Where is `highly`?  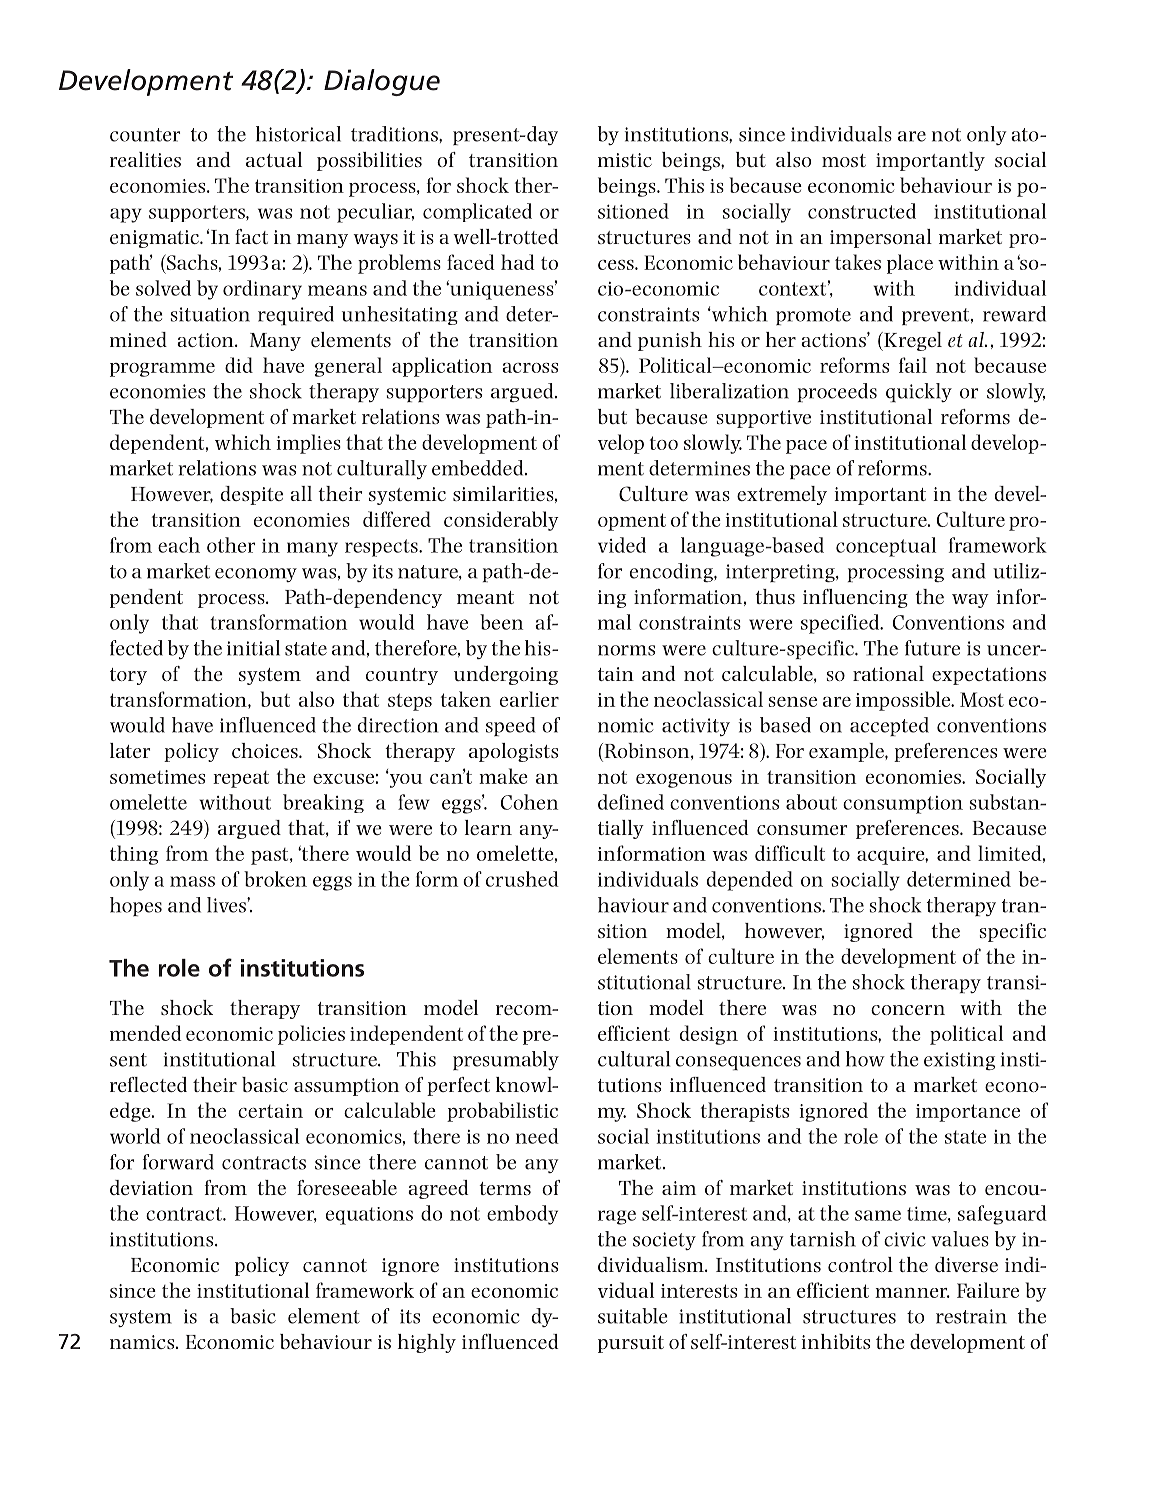 highly is located at coordinates (427, 1343).
